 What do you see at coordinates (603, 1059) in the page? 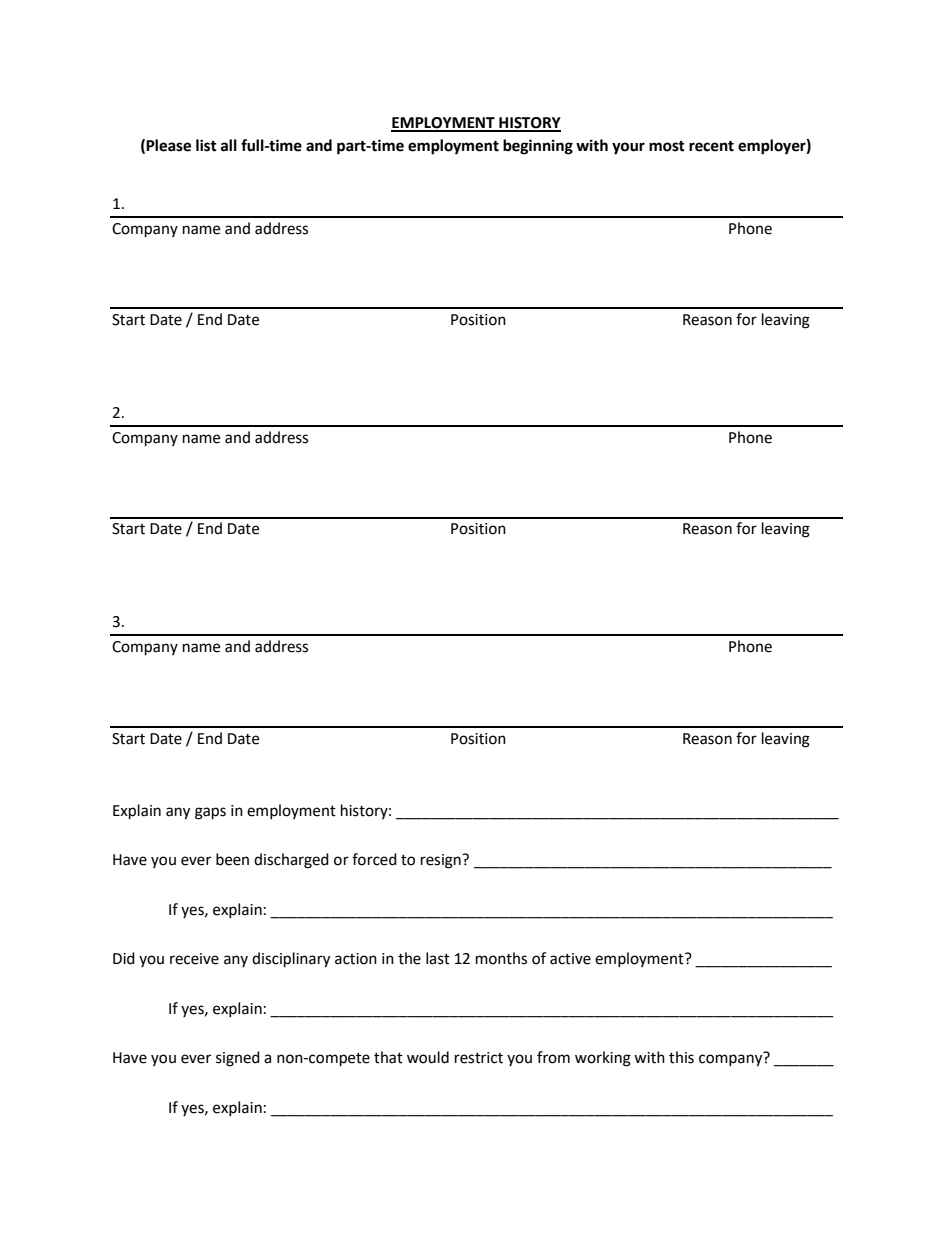
I see `working` at bounding box center [603, 1059].
